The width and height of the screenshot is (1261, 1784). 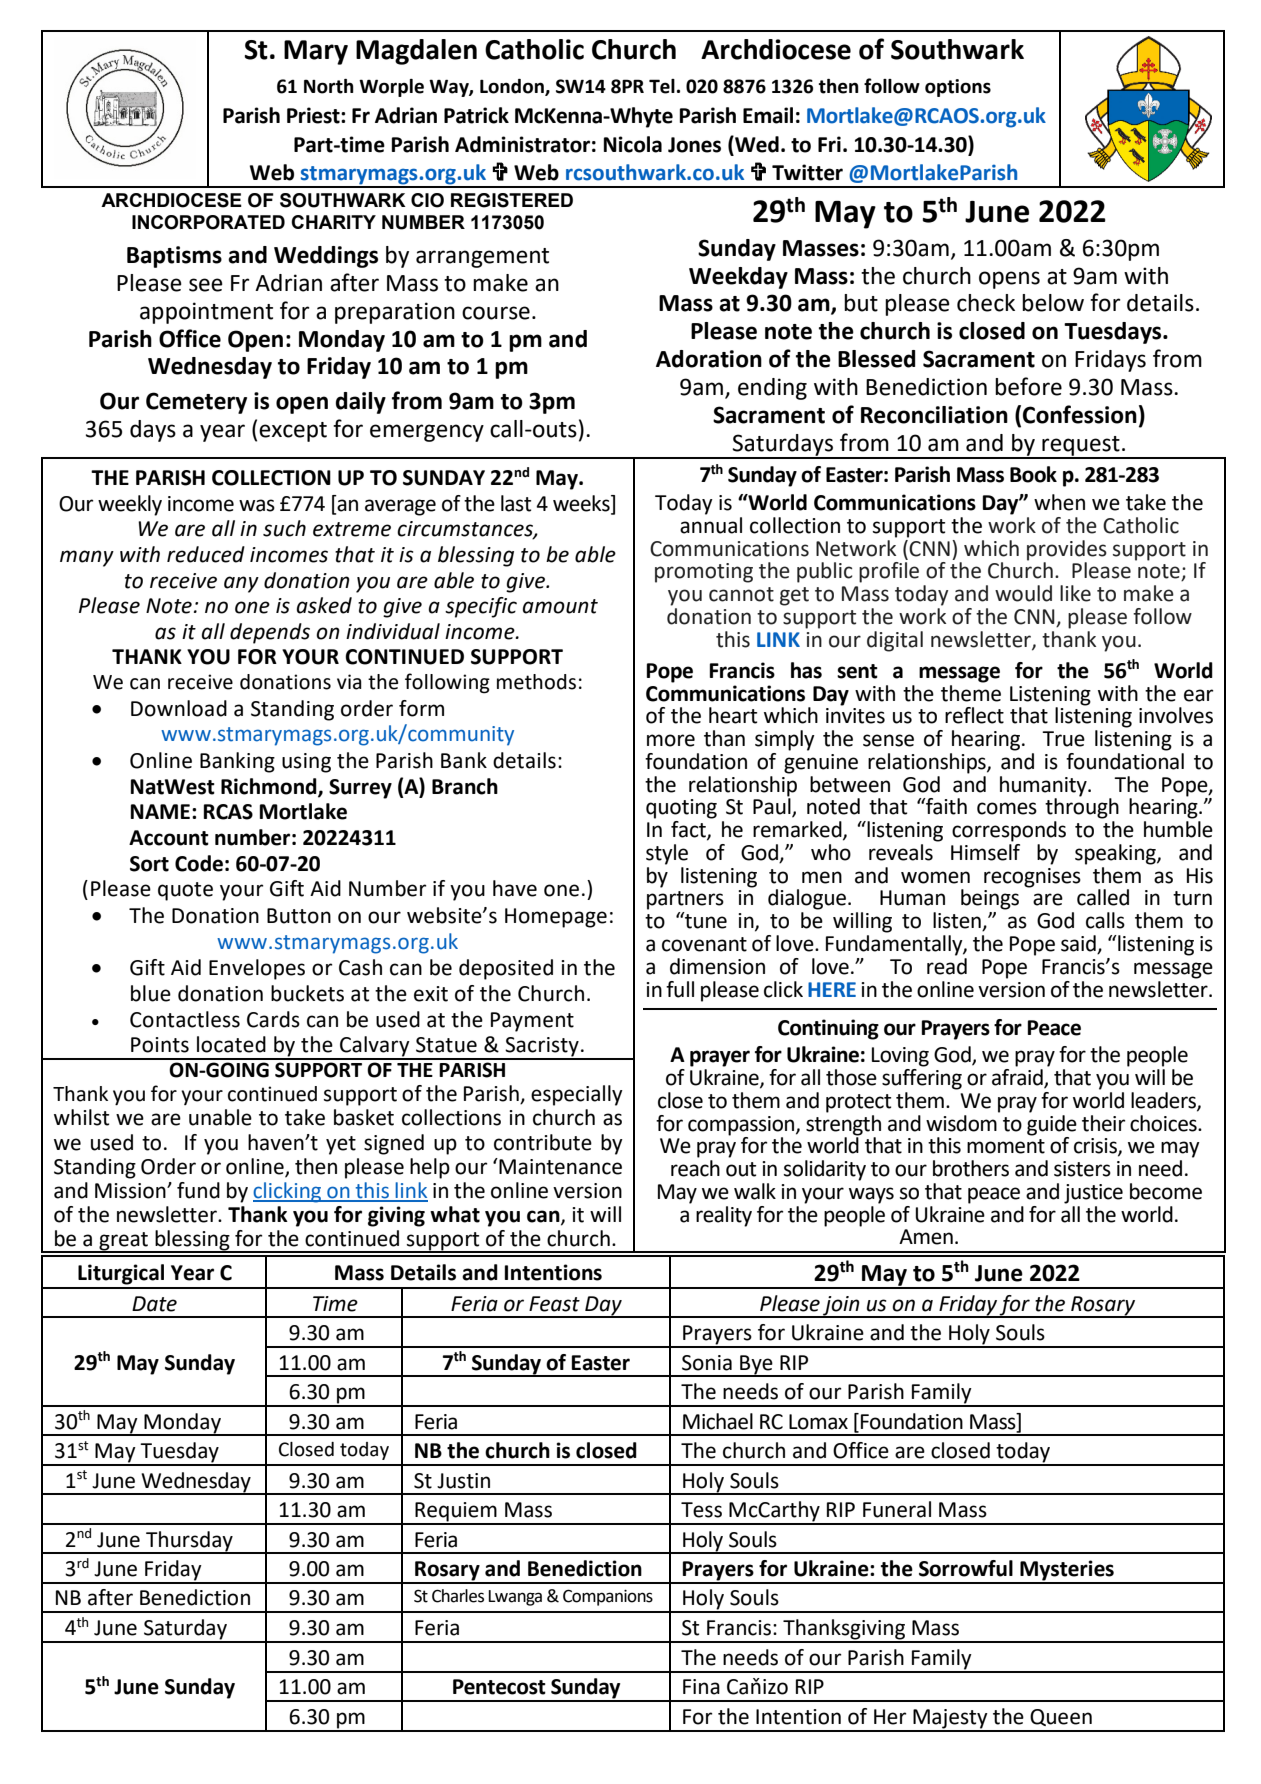 What do you see at coordinates (560, 606) in the screenshot?
I see `amount` at bounding box center [560, 606].
